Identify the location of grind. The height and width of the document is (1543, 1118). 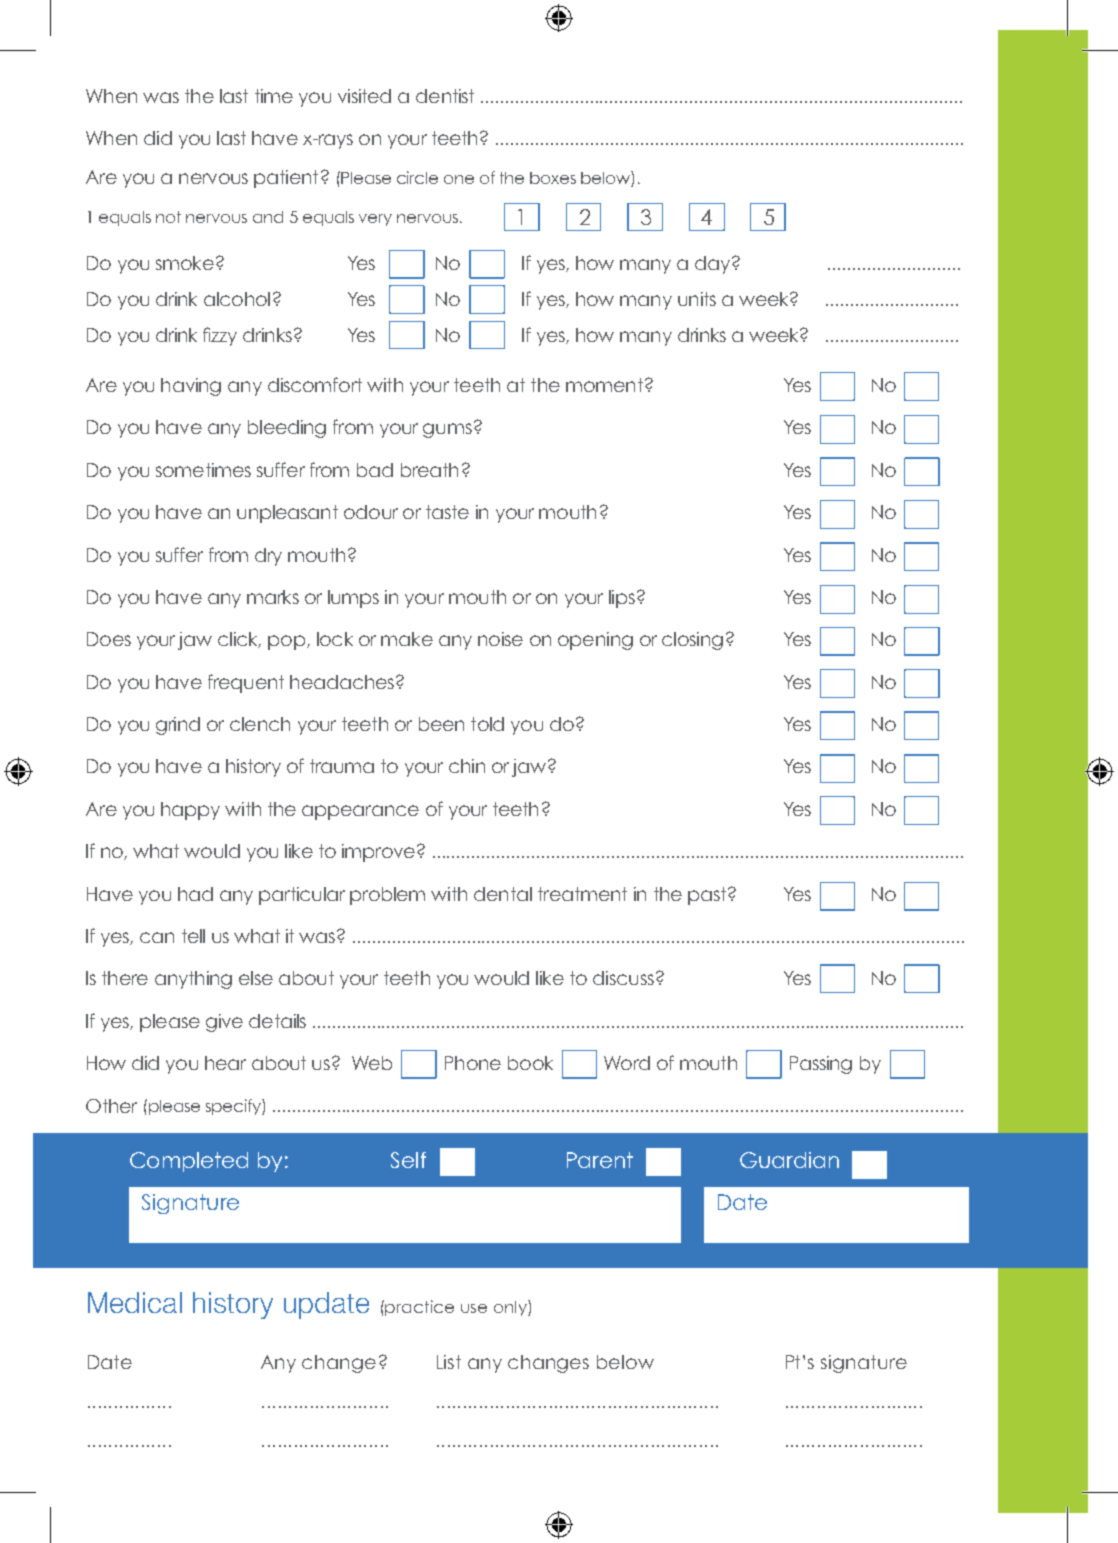
(178, 726).
